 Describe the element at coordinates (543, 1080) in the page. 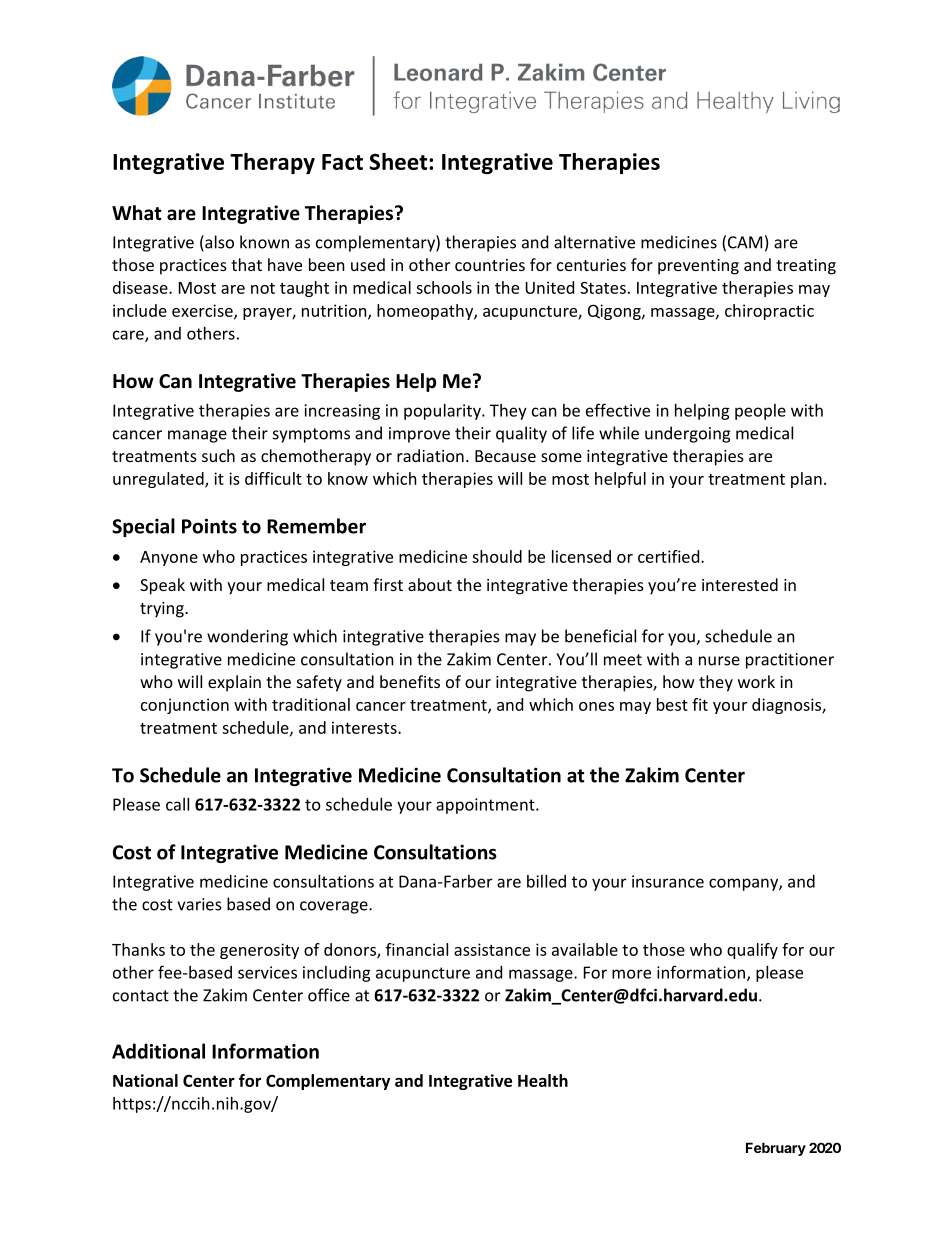

I see `Health` at that location.
